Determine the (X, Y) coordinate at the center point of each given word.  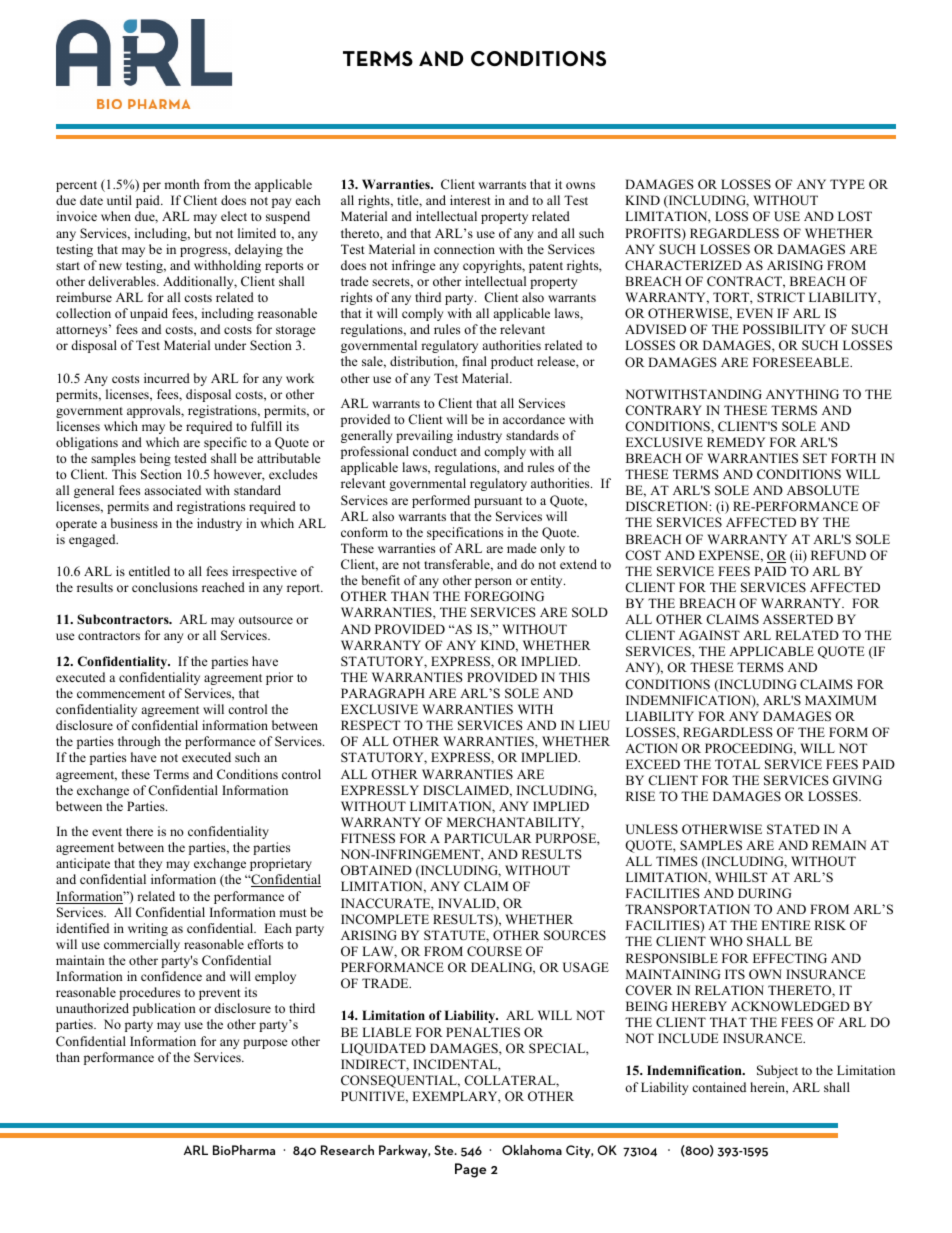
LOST (855, 216)
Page (470, 1170)
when (116, 216)
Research (347, 1150)
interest (470, 200)
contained (719, 1087)
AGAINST (709, 635)
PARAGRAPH (383, 693)
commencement (121, 694)
